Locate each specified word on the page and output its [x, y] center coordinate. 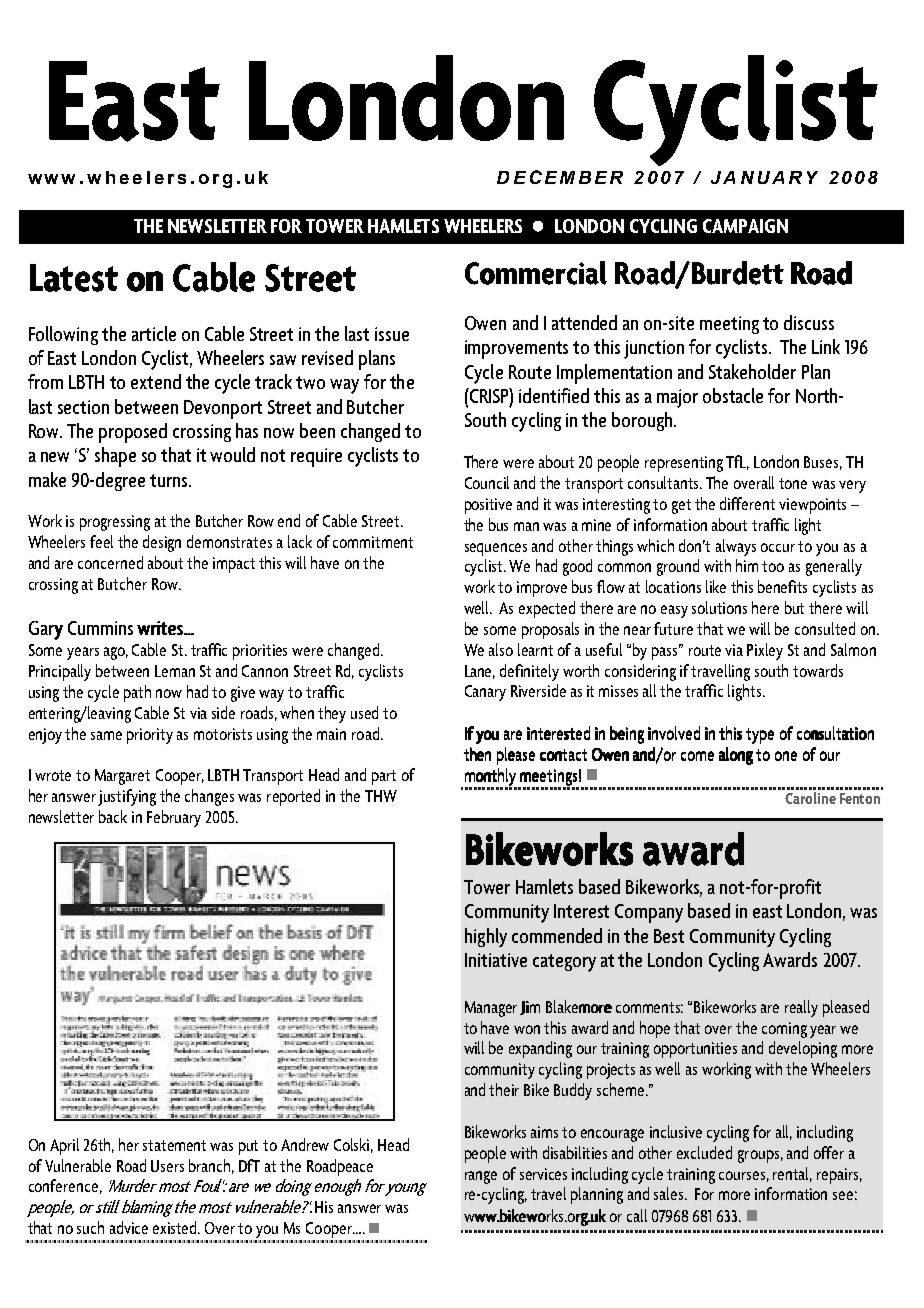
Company [649, 913]
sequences [496, 549]
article [154, 333]
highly [486, 937]
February [174, 818]
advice [129, 1227]
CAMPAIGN [745, 226]
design [162, 543]
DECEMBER [560, 177]
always [736, 547]
